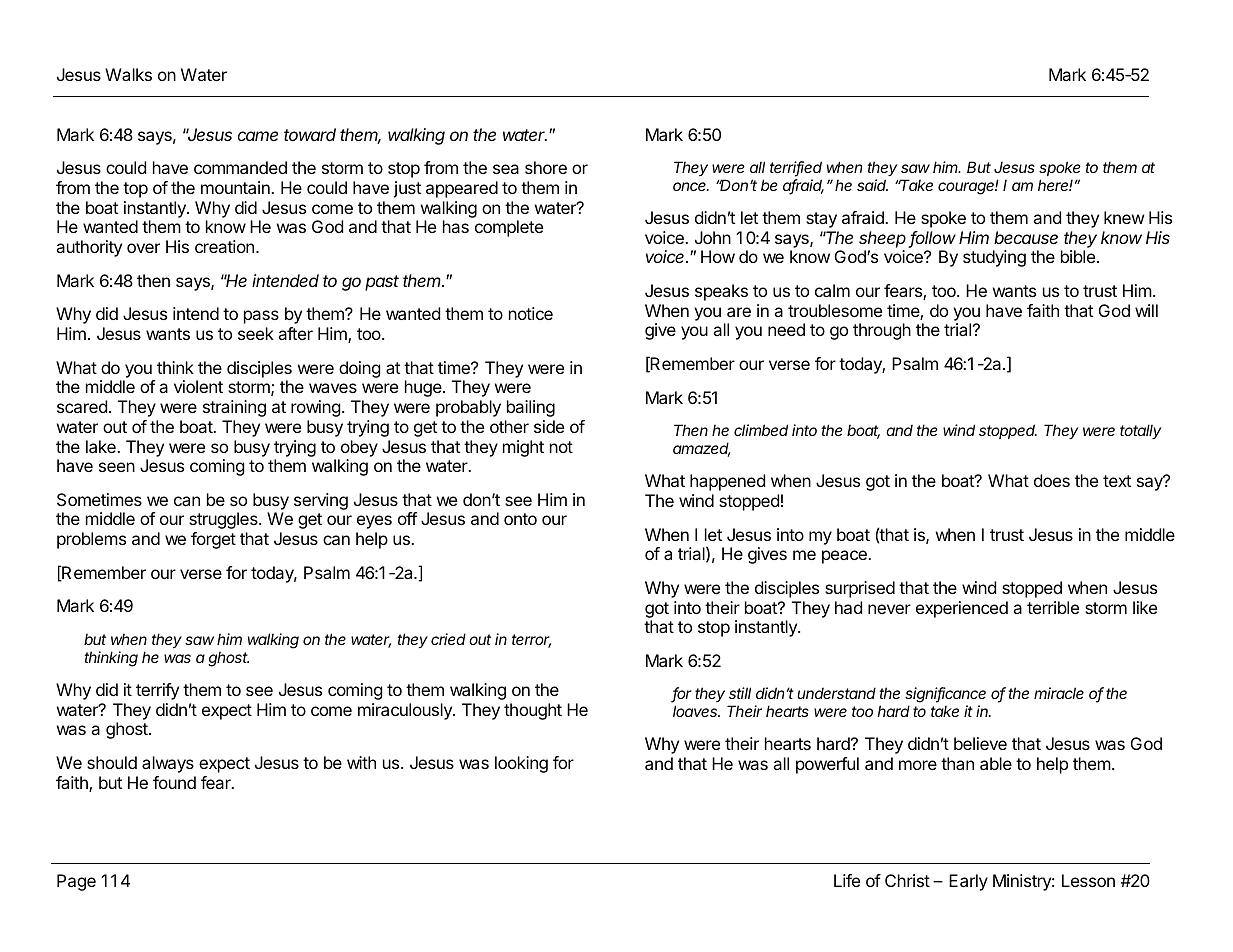 This page has height=952, width=1233. Describe the element at coordinates (727, 482) in the page. I see `happened` at that location.
